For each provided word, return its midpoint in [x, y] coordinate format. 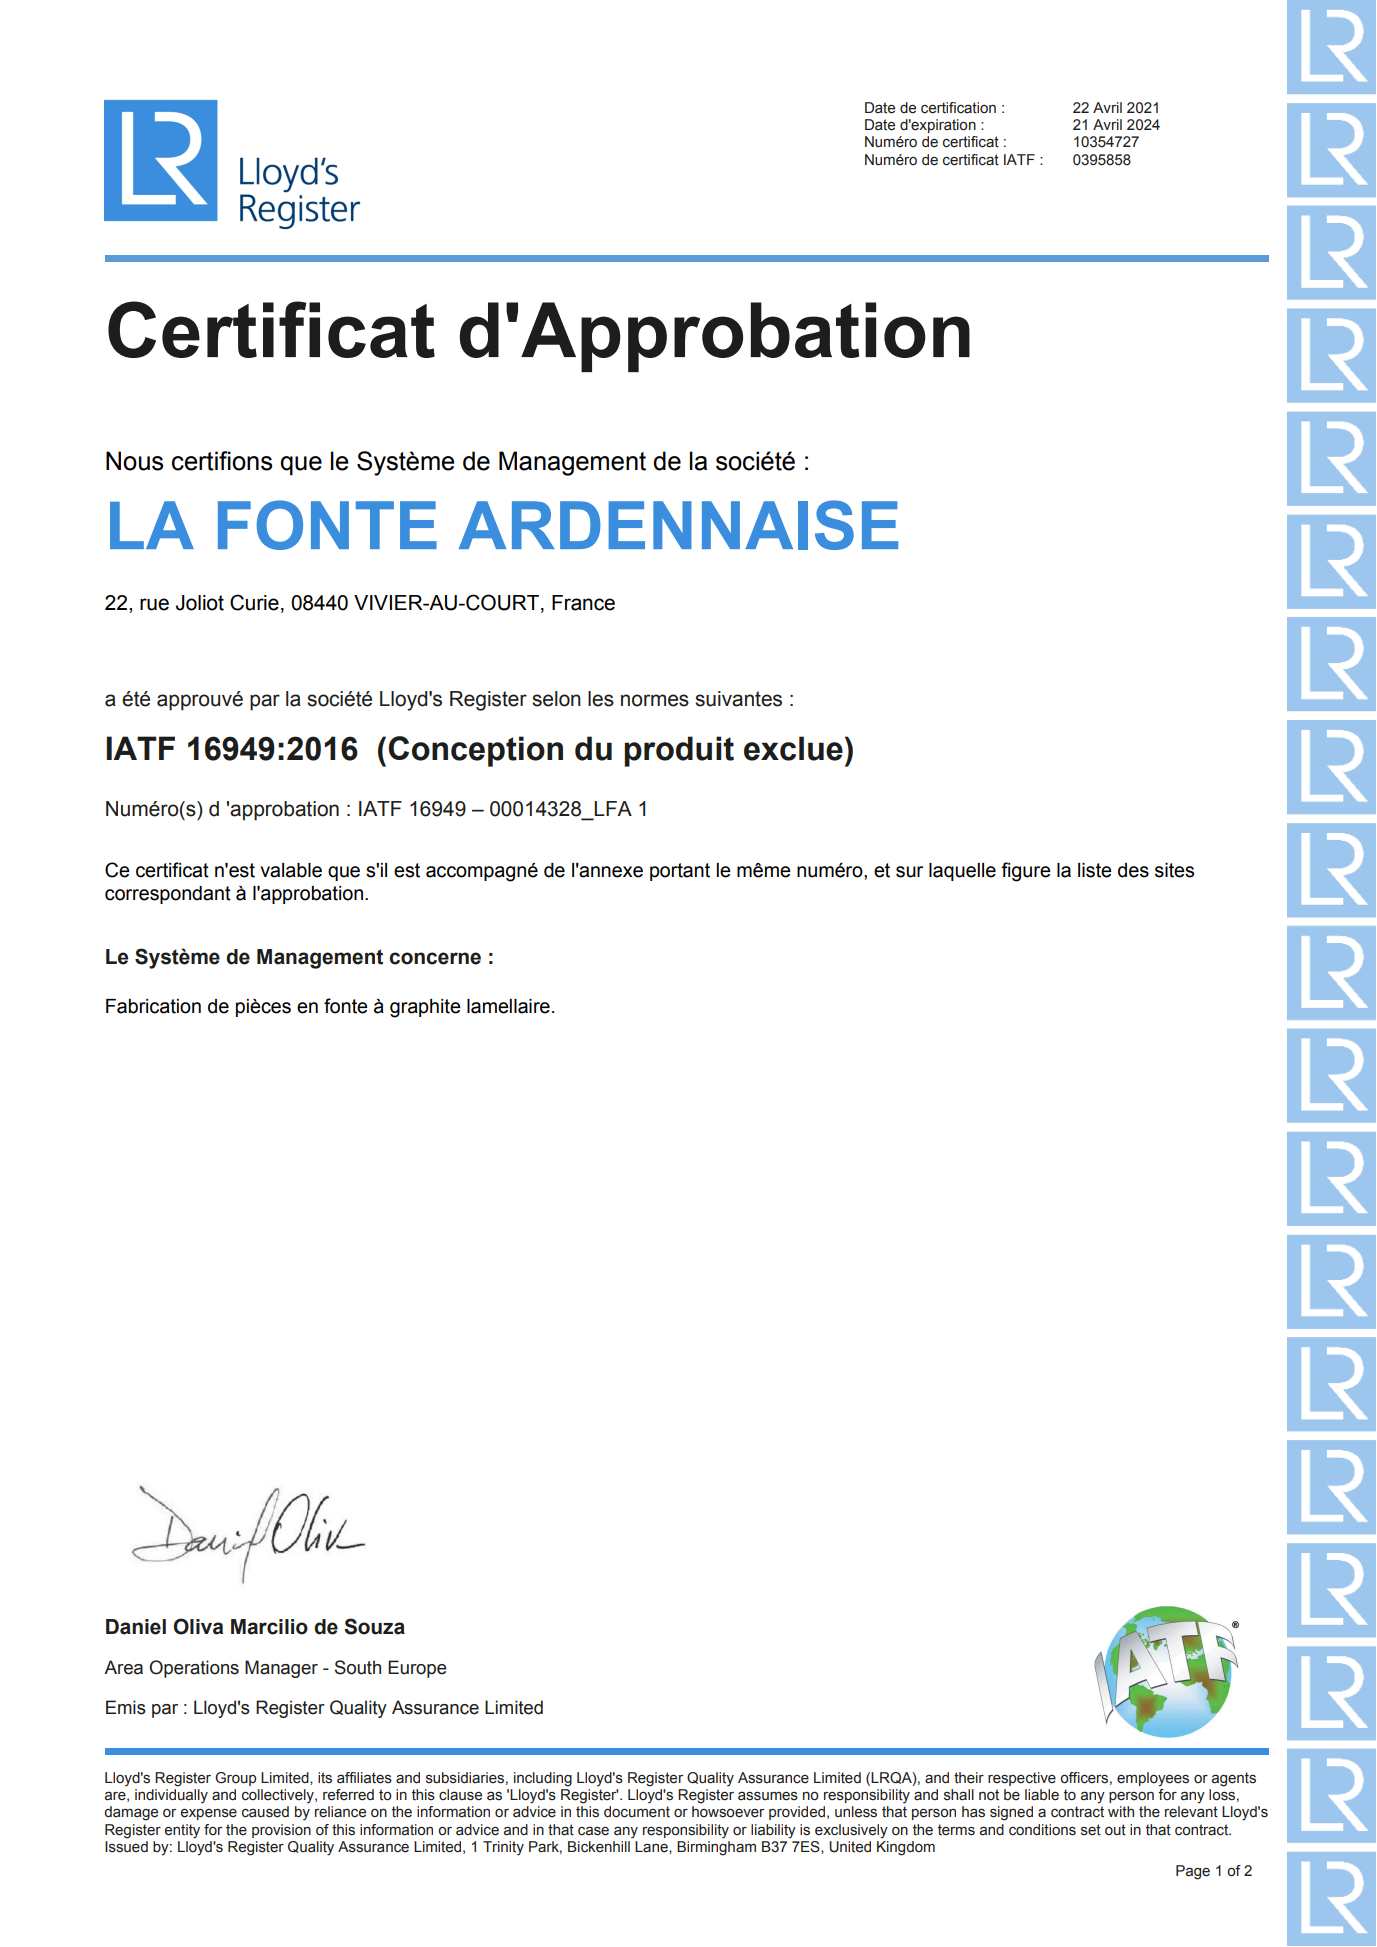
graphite [425, 1008]
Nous [134, 461]
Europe [417, 1669]
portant [680, 872]
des [1133, 870]
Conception [475, 751]
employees [1153, 1779]
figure [1026, 872]
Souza [374, 1626]
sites [1174, 870]
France [583, 603]
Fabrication [153, 1006]
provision [281, 1831]
